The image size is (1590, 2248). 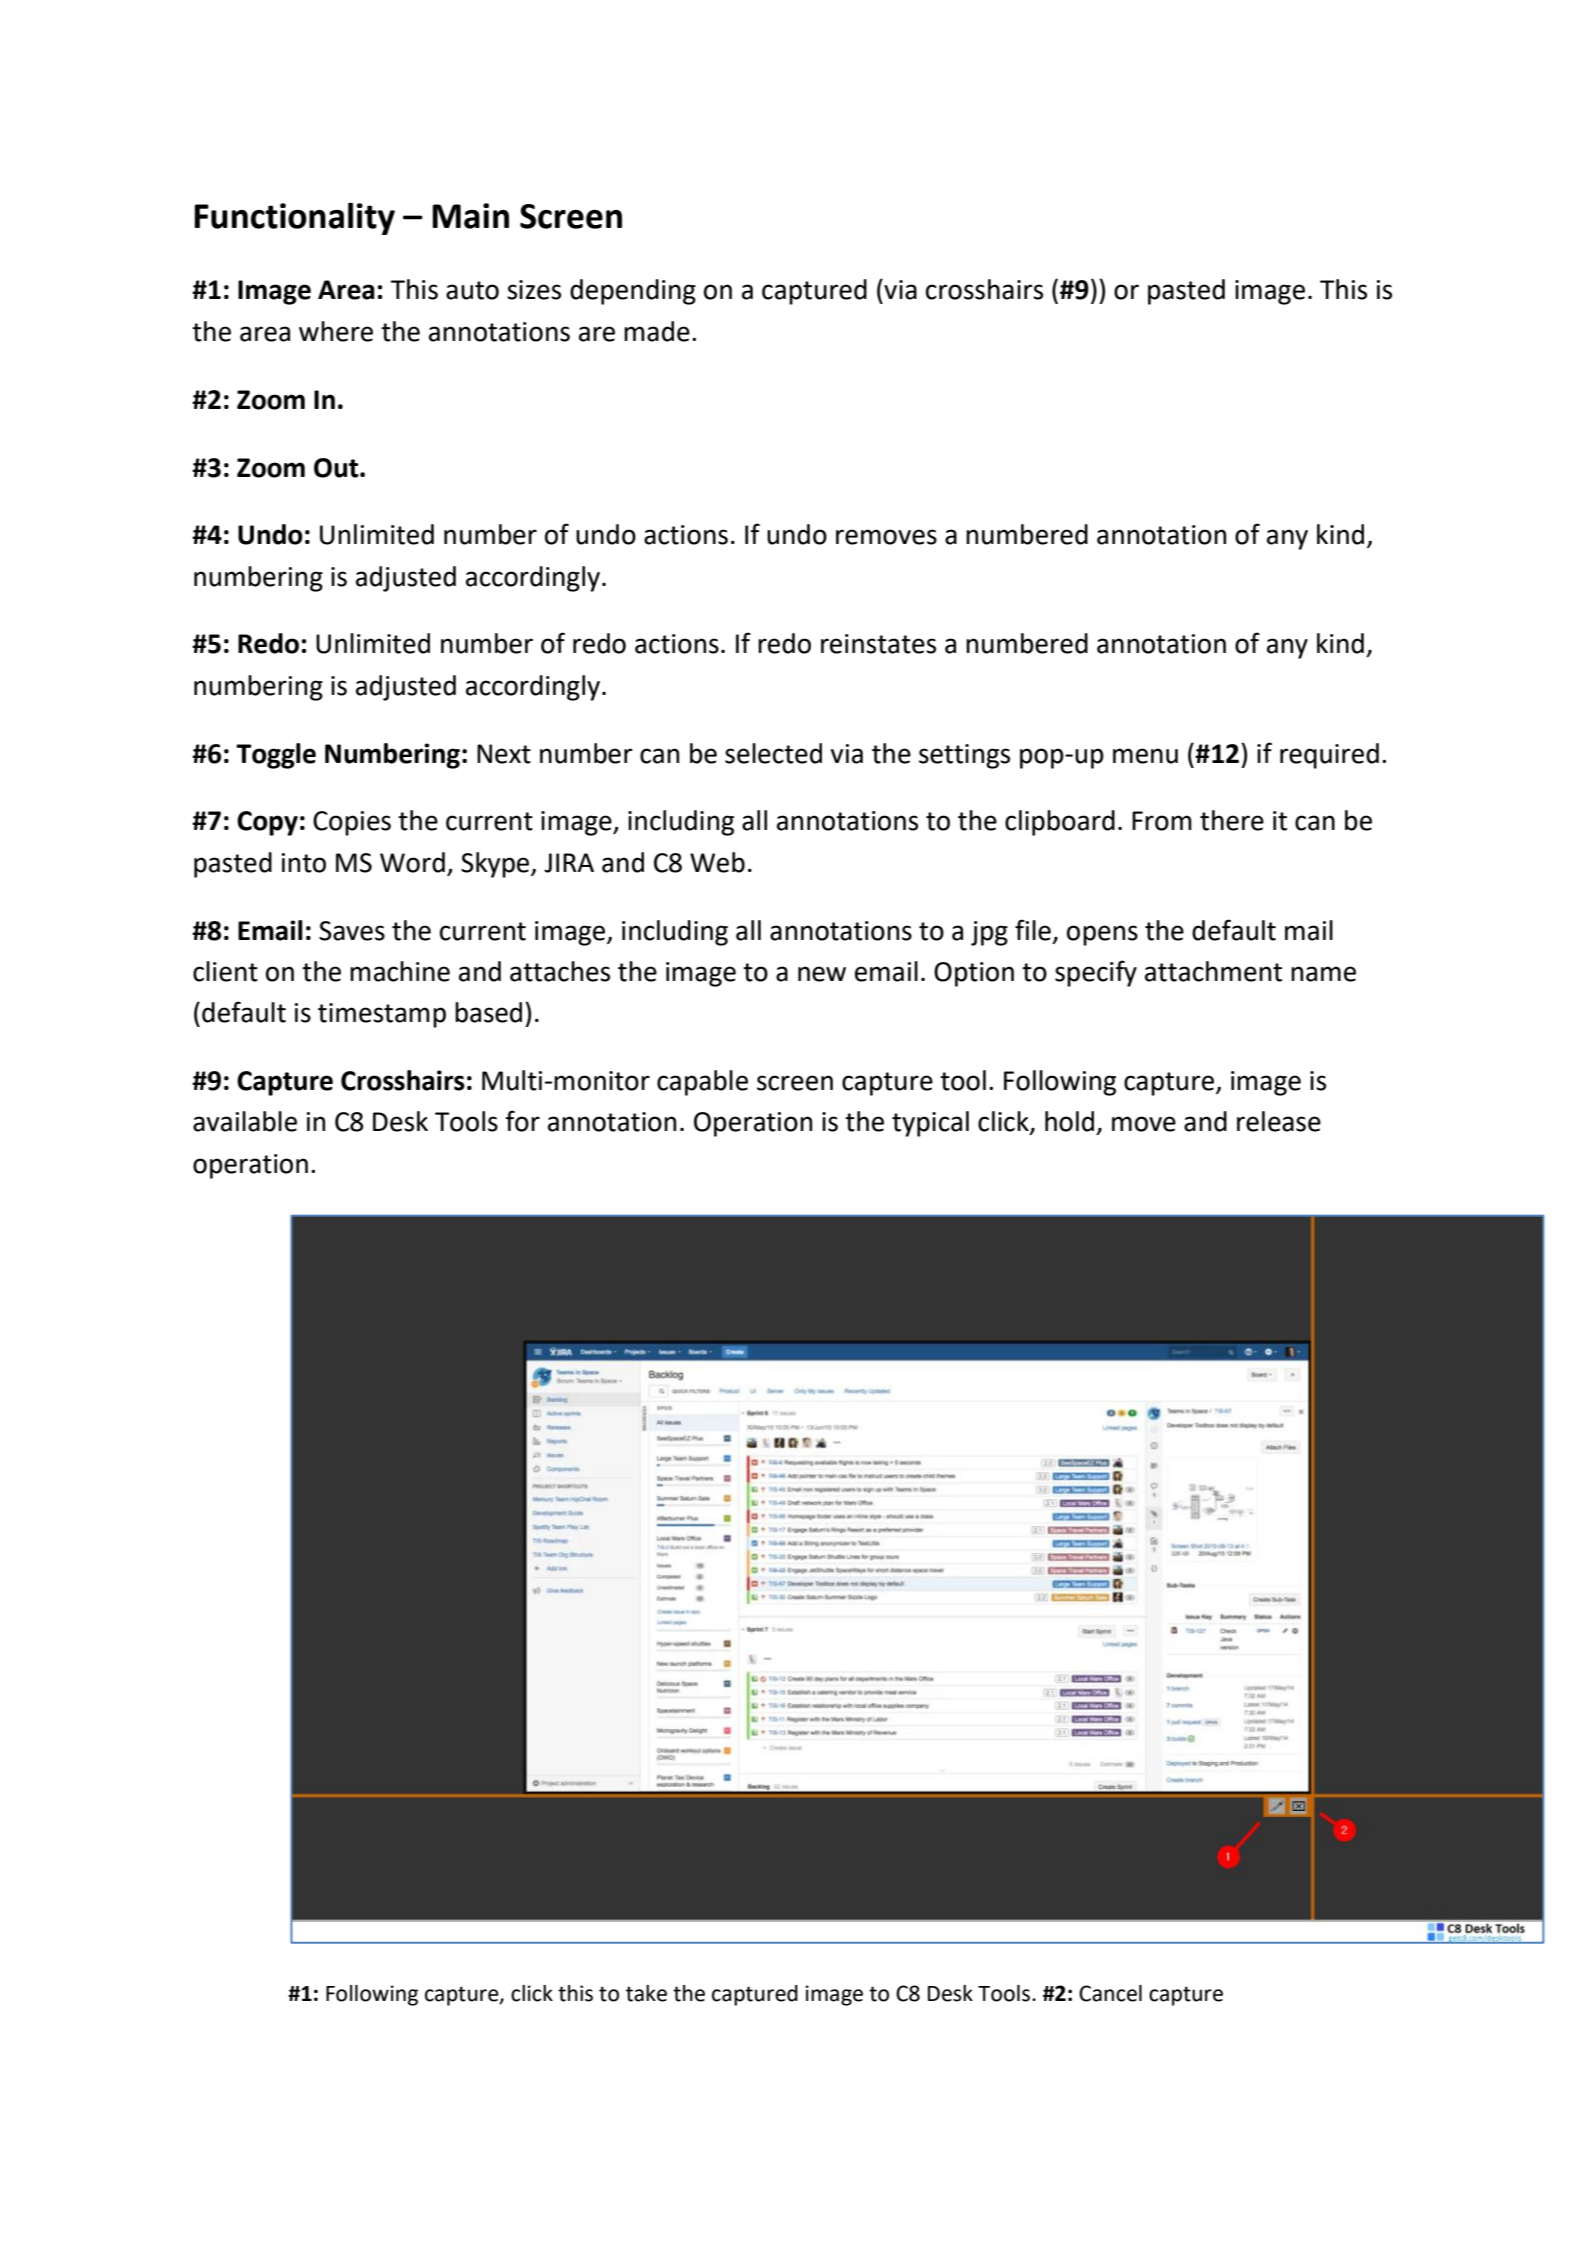 What do you see at coordinates (657, 331) in the screenshot?
I see `made` at bounding box center [657, 331].
